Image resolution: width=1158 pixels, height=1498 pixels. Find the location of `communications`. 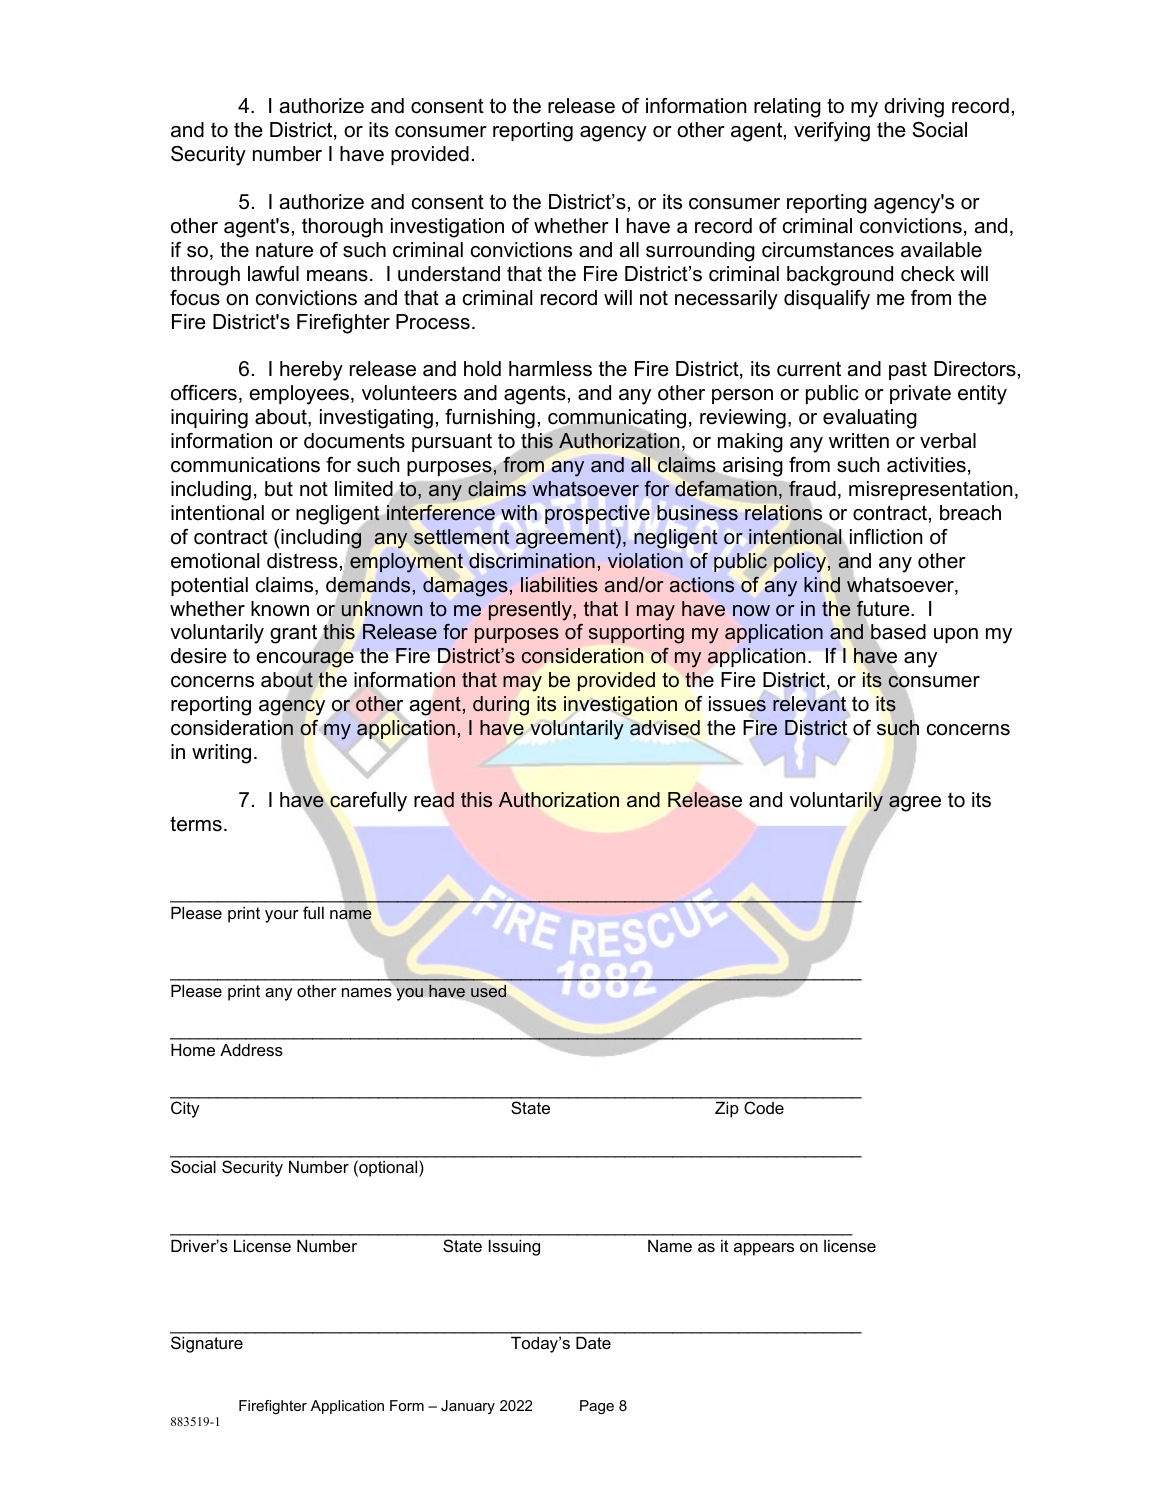

communications is located at coordinates (245, 465).
